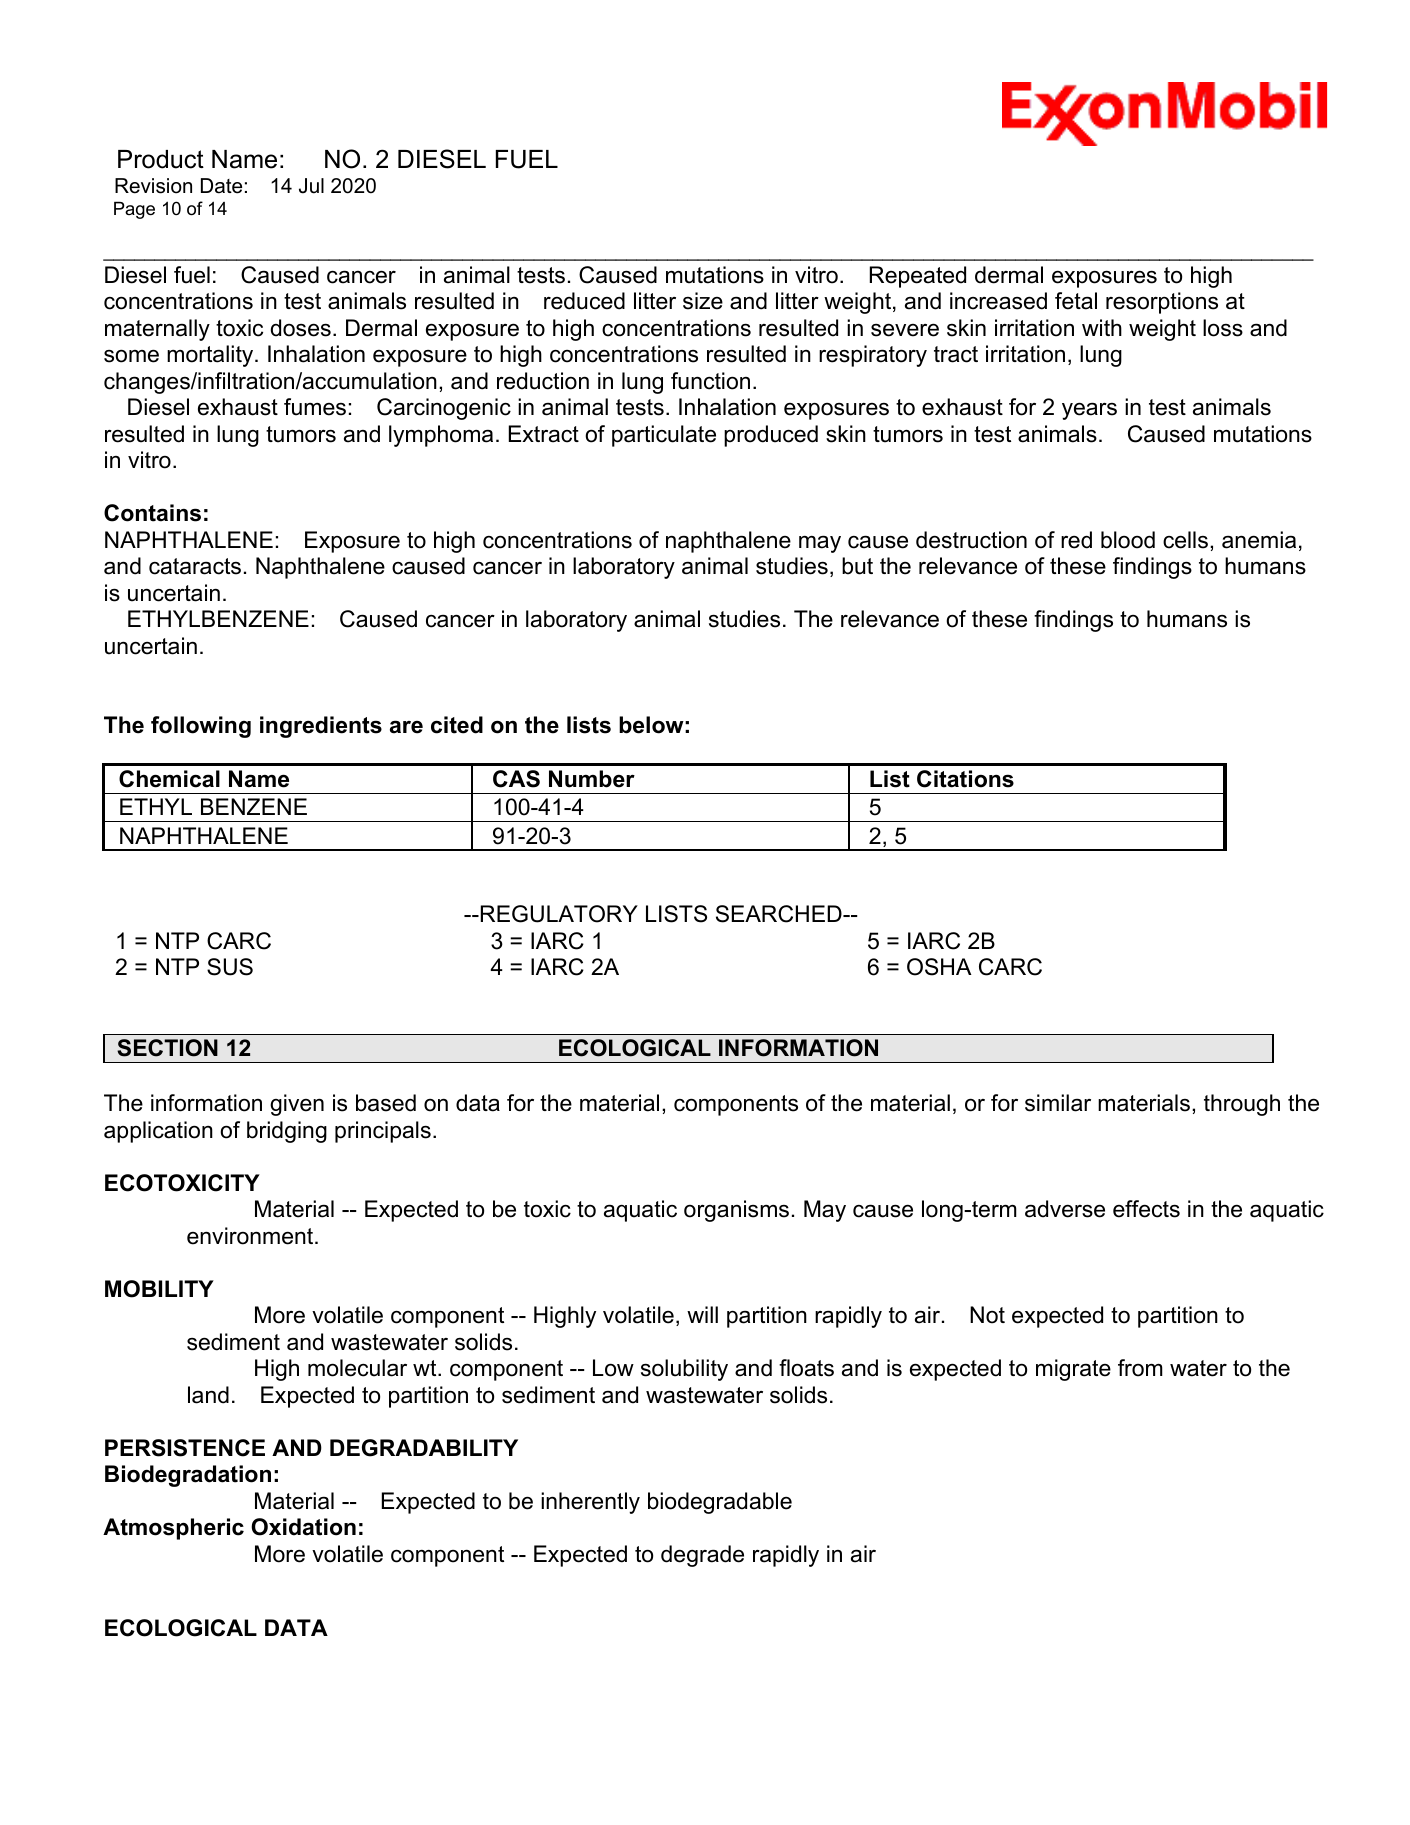 Image resolution: width=1410 pixels, height=1825 pixels. Describe the element at coordinates (559, 914) in the screenshot. I see `REGULATORY` at that location.
